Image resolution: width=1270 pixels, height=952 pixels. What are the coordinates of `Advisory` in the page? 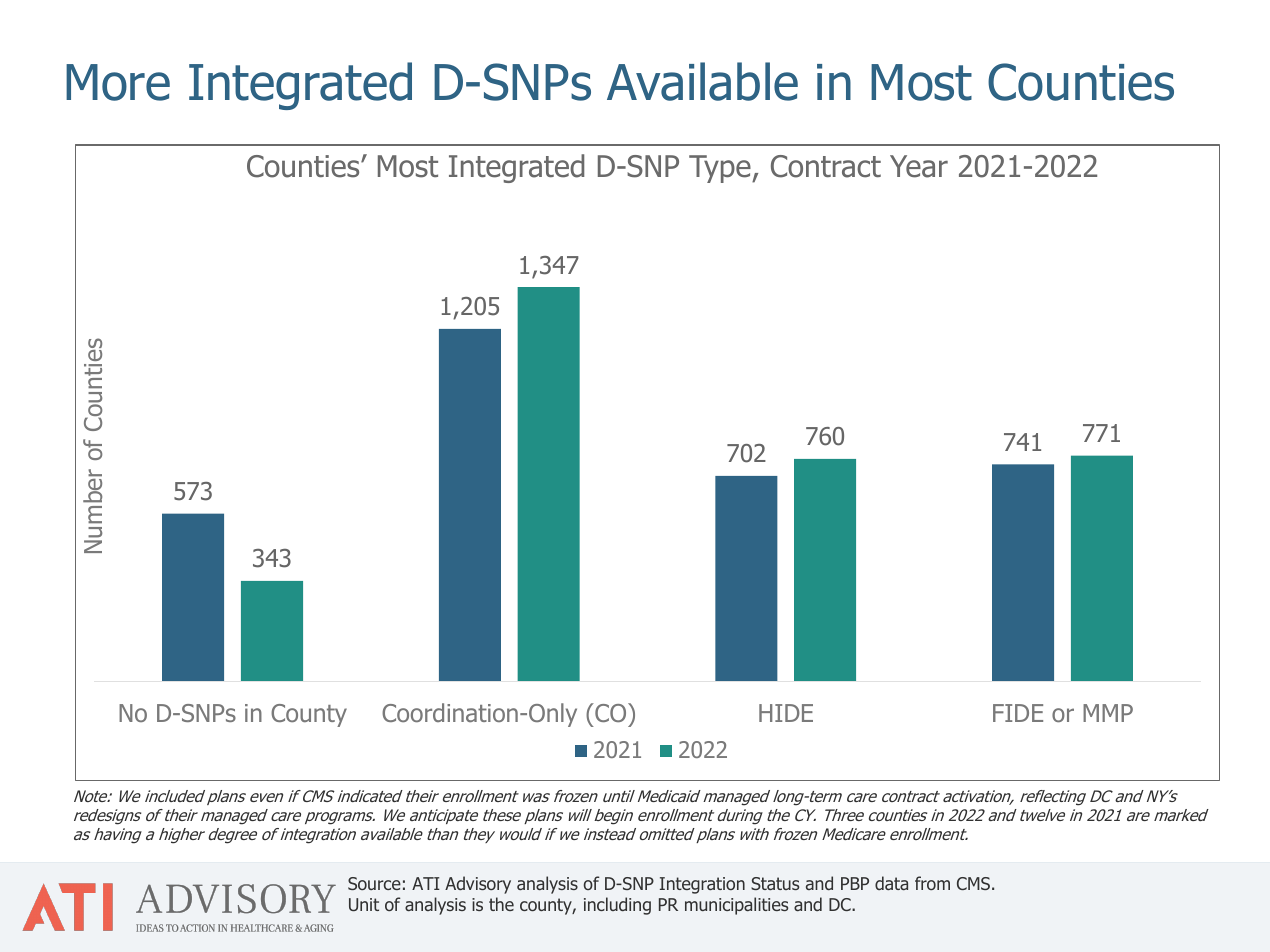 It's located at (478, 885).
